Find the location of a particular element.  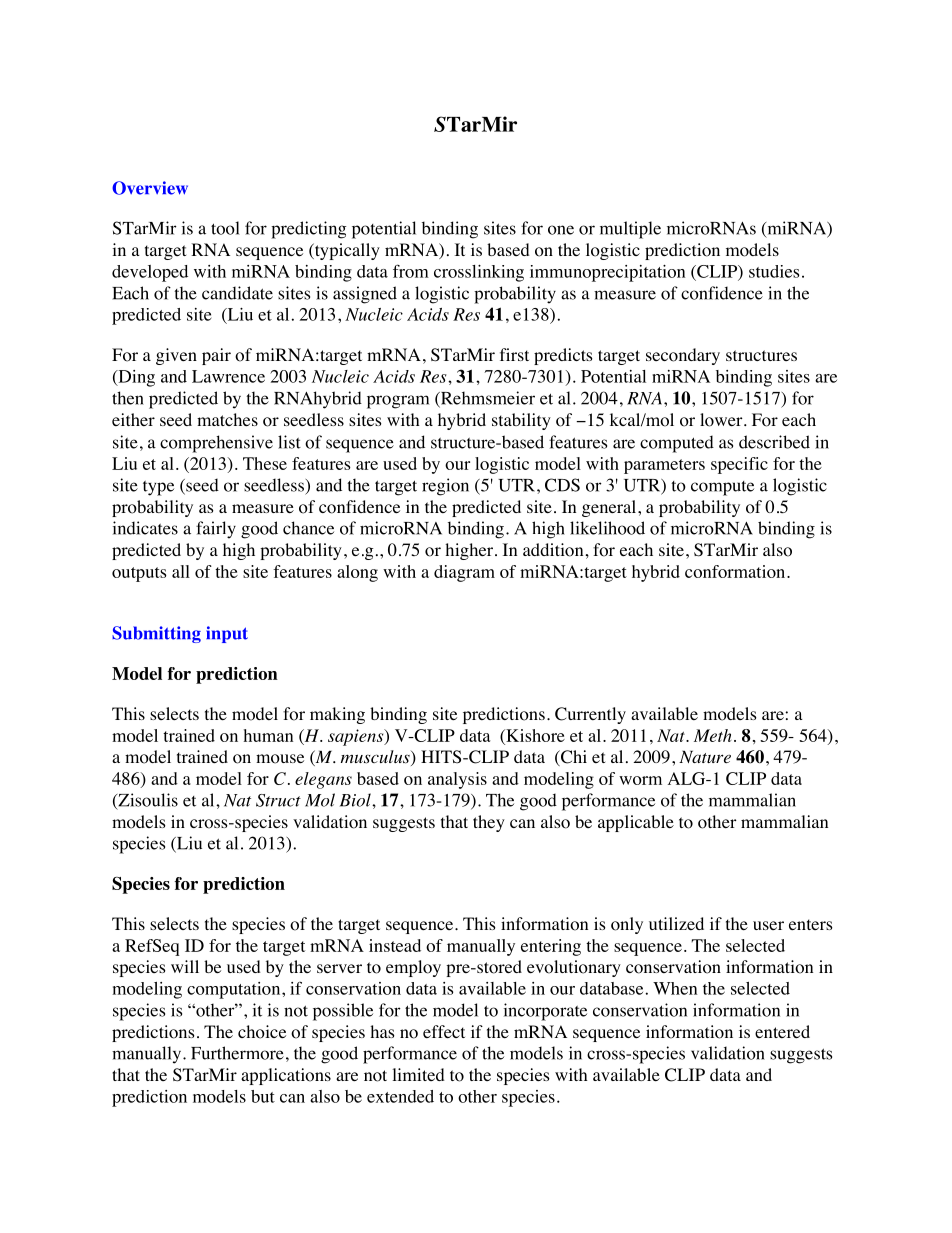

limited is located at coordinates (419, 1074).
